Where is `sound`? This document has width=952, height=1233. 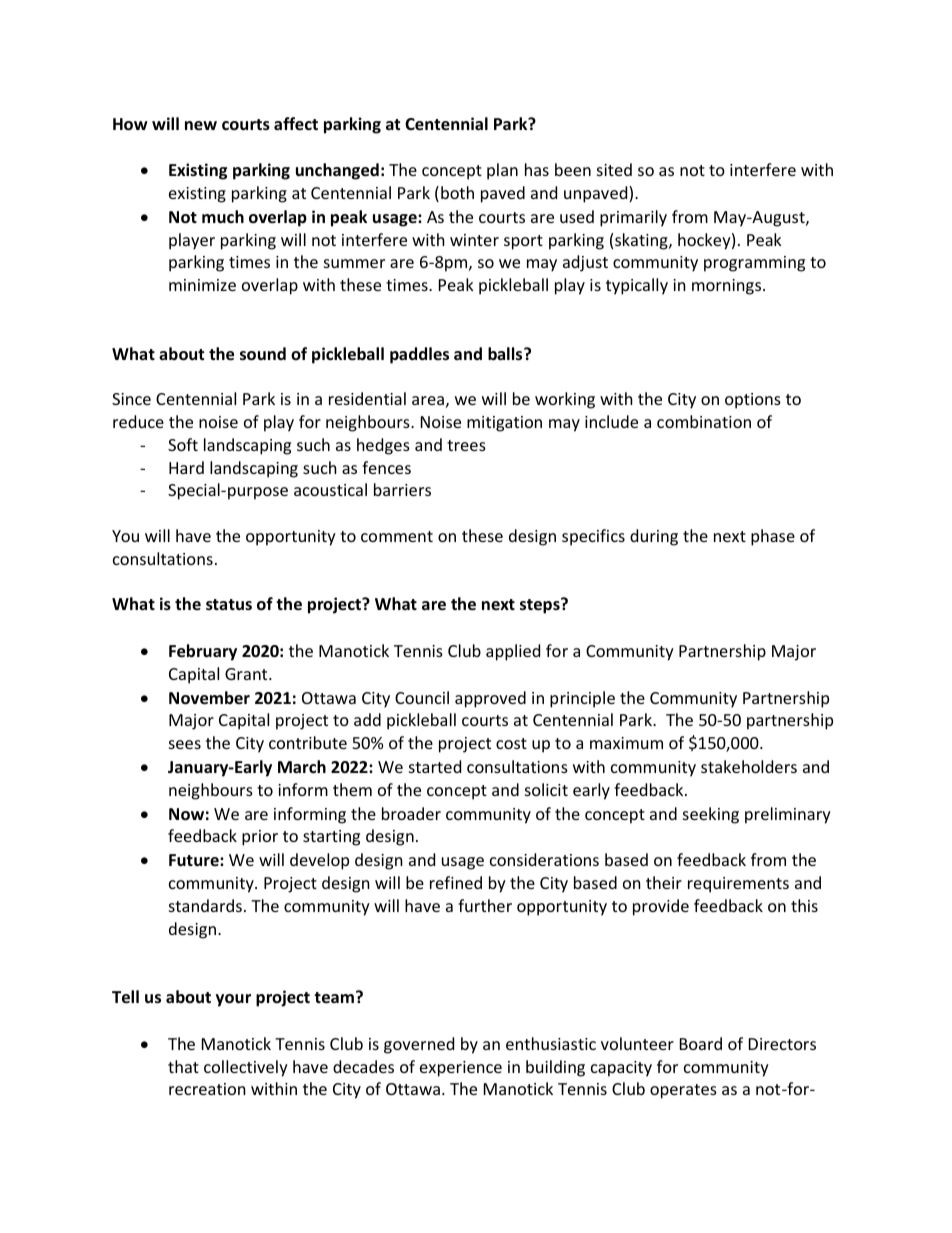
sound is located at coordinates (263, 354).
